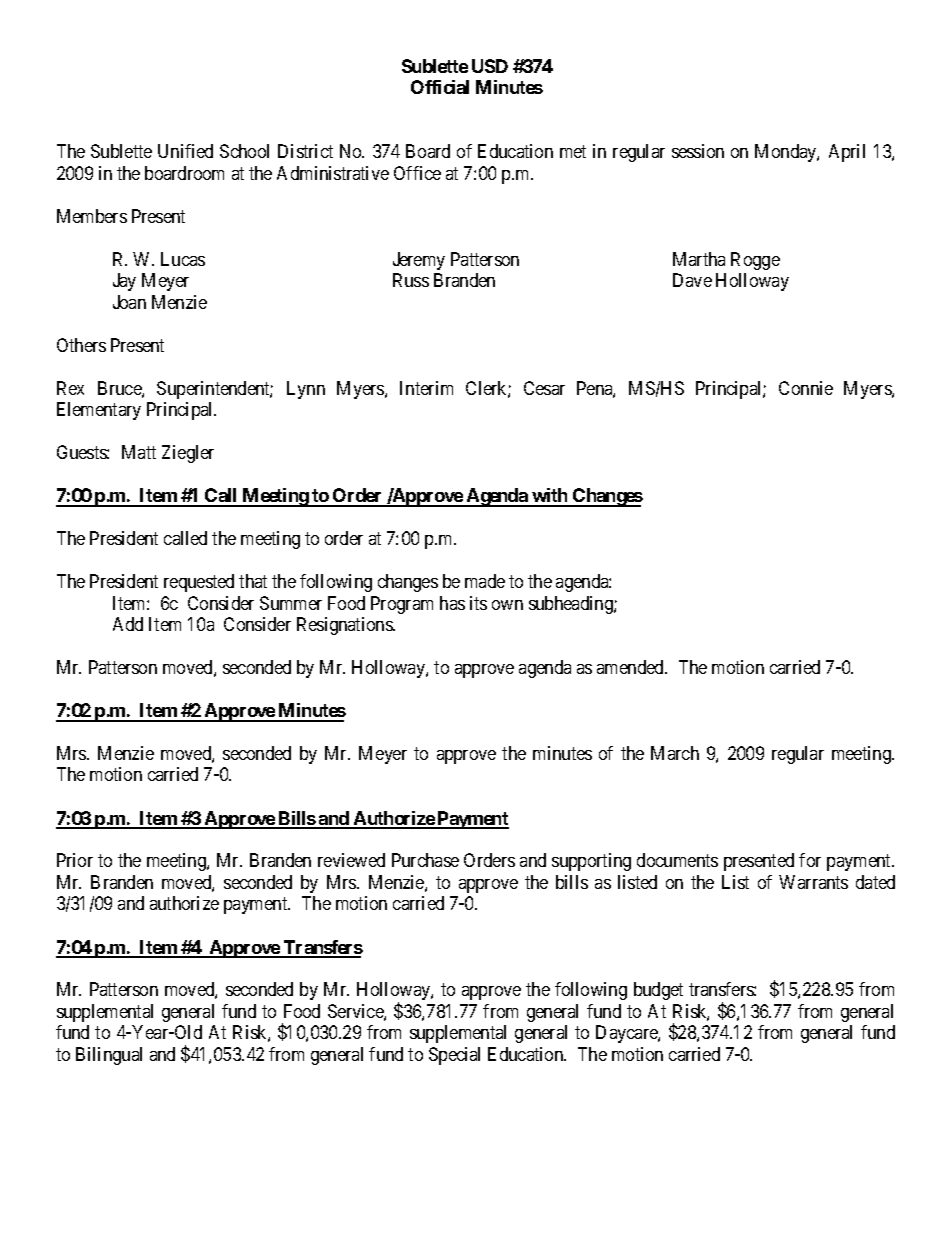  Describe the element at coordinates (128, 624) in the screenshot. I see `Add` at that location.
